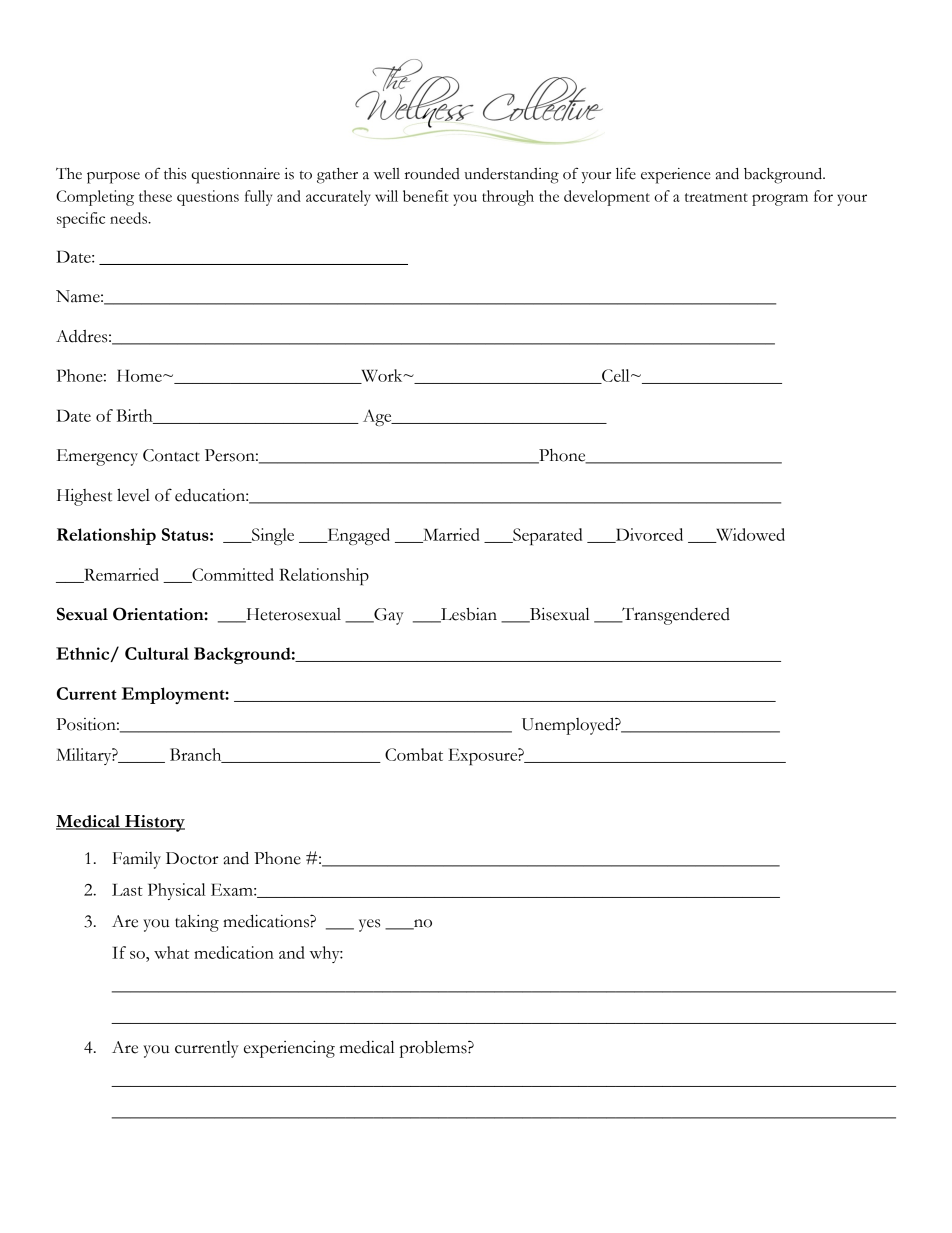  I want to click on program, so click(780, 200).
